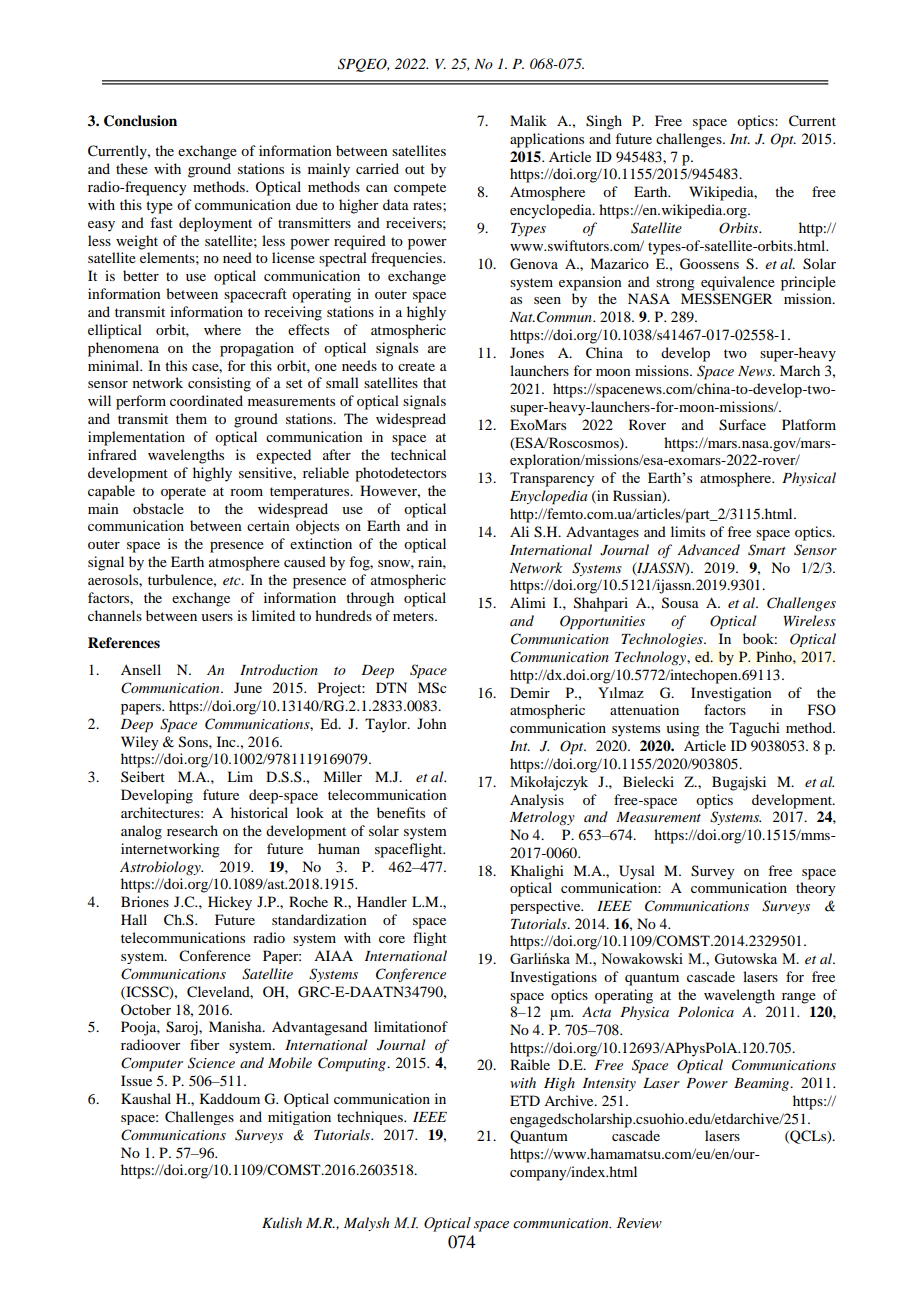 This screenshot has height=1308, width=924. What do you see at coordinates (132, 168) in the screenshot?
I see `these` at bounding box center [132, 168].
